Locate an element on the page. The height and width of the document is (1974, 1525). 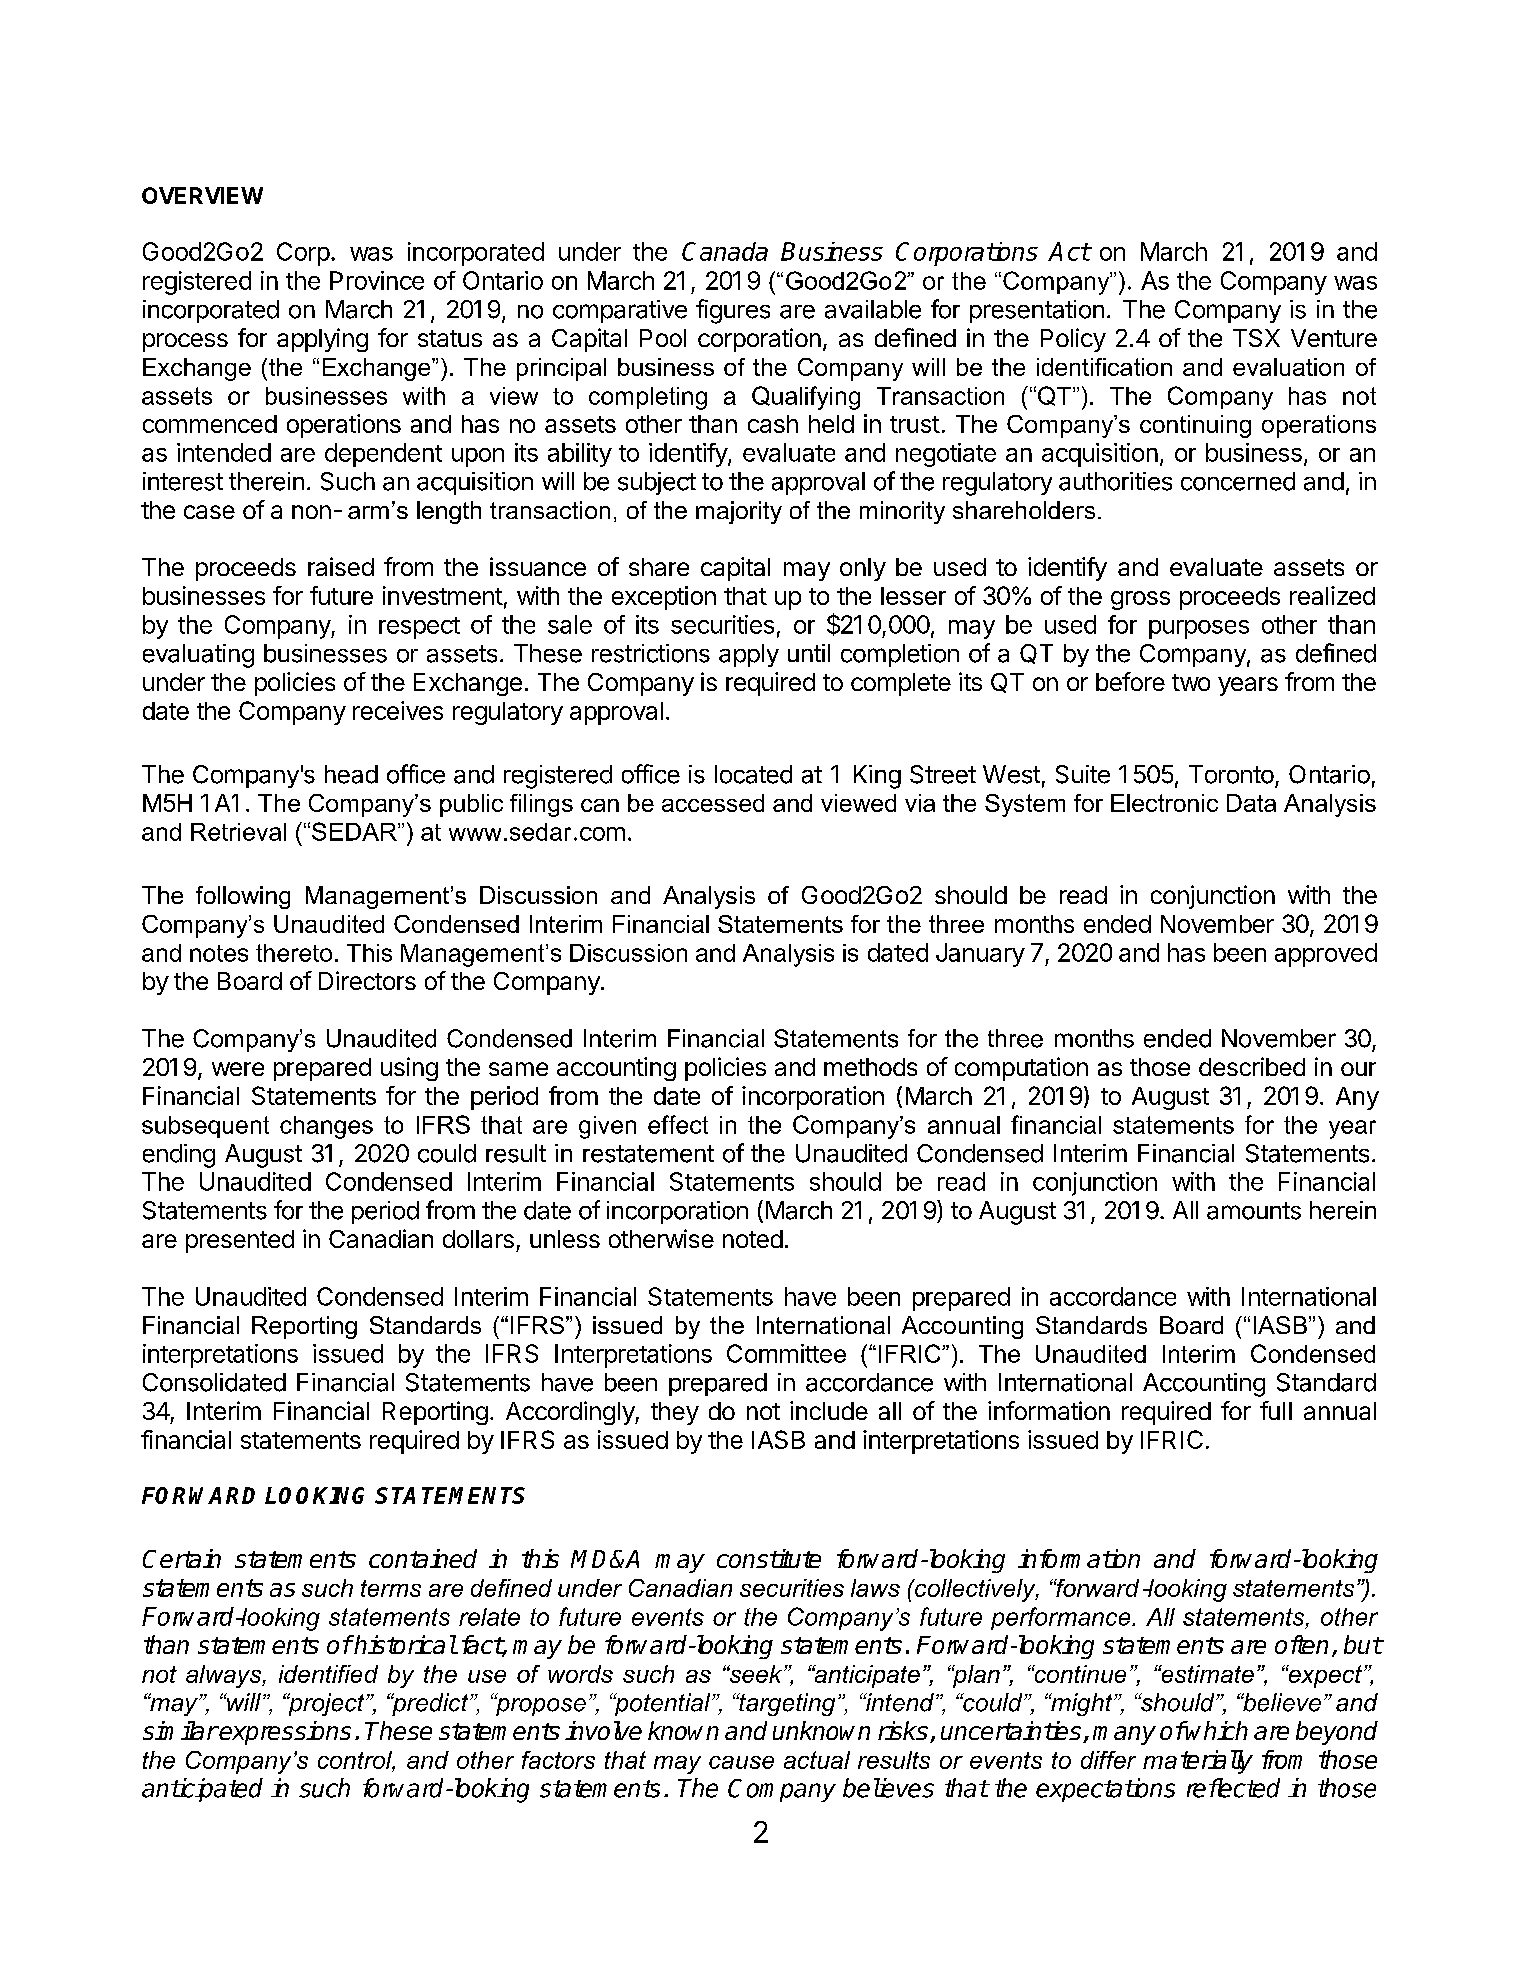
Province is located at coordinates (377, 280).
